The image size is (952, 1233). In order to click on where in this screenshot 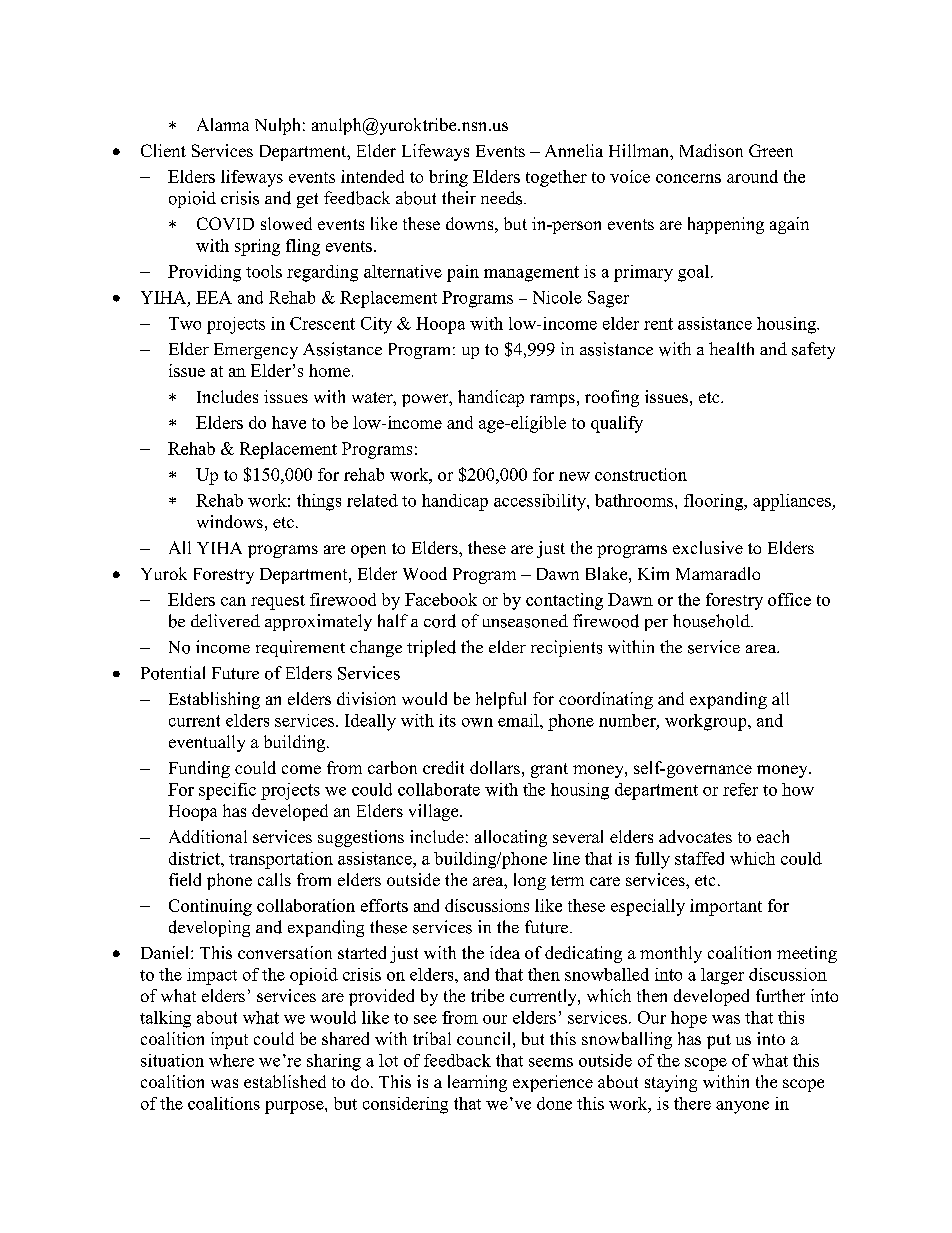, I will do `click(231, 1060)`.
